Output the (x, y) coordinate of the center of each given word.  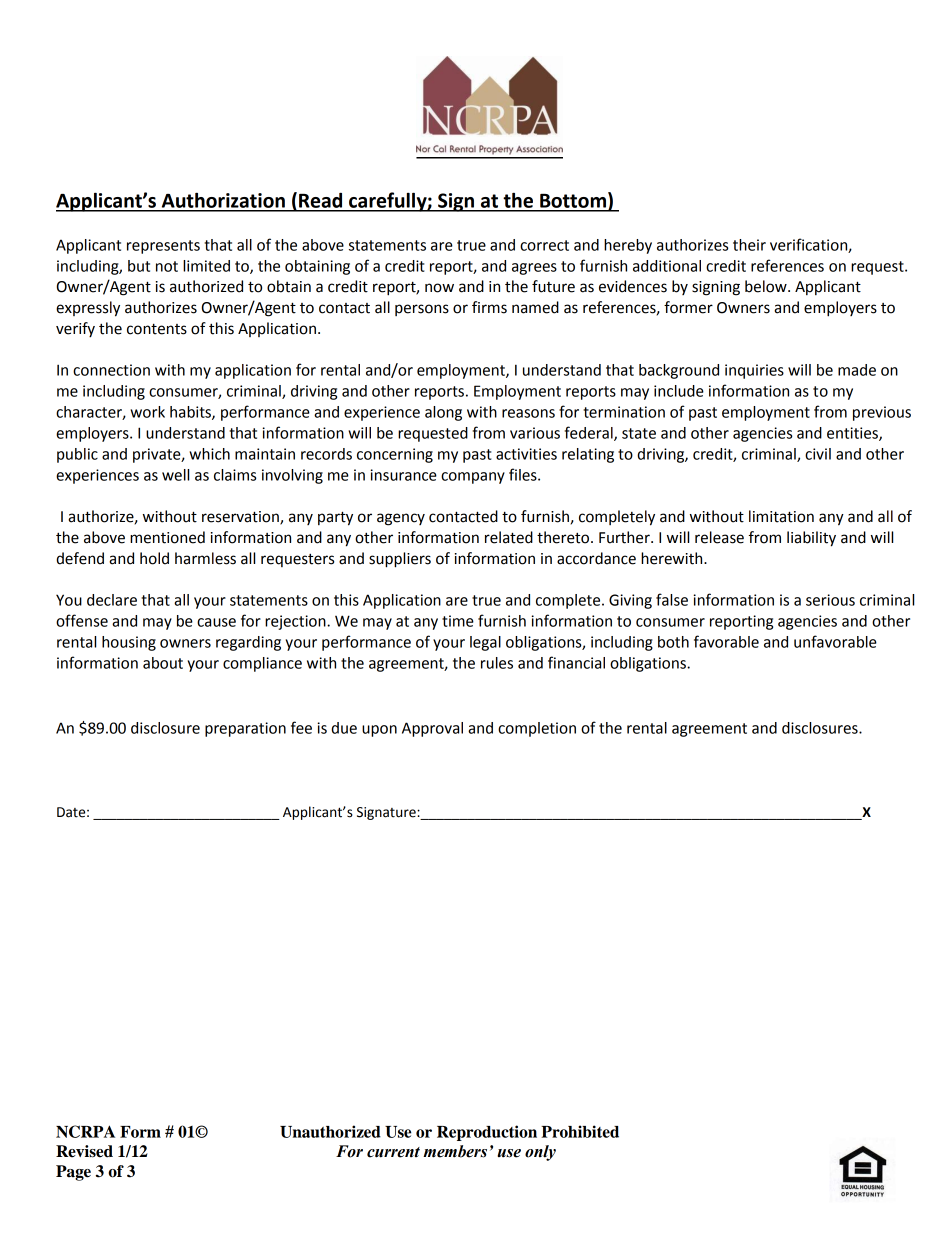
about (163, 663)
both (673, 642)
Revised (84, 1151)
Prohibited (580, 1131)
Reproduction (487, 1133)
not (167, 266)
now (439, 288)
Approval (432, 729)
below (767, 286)
